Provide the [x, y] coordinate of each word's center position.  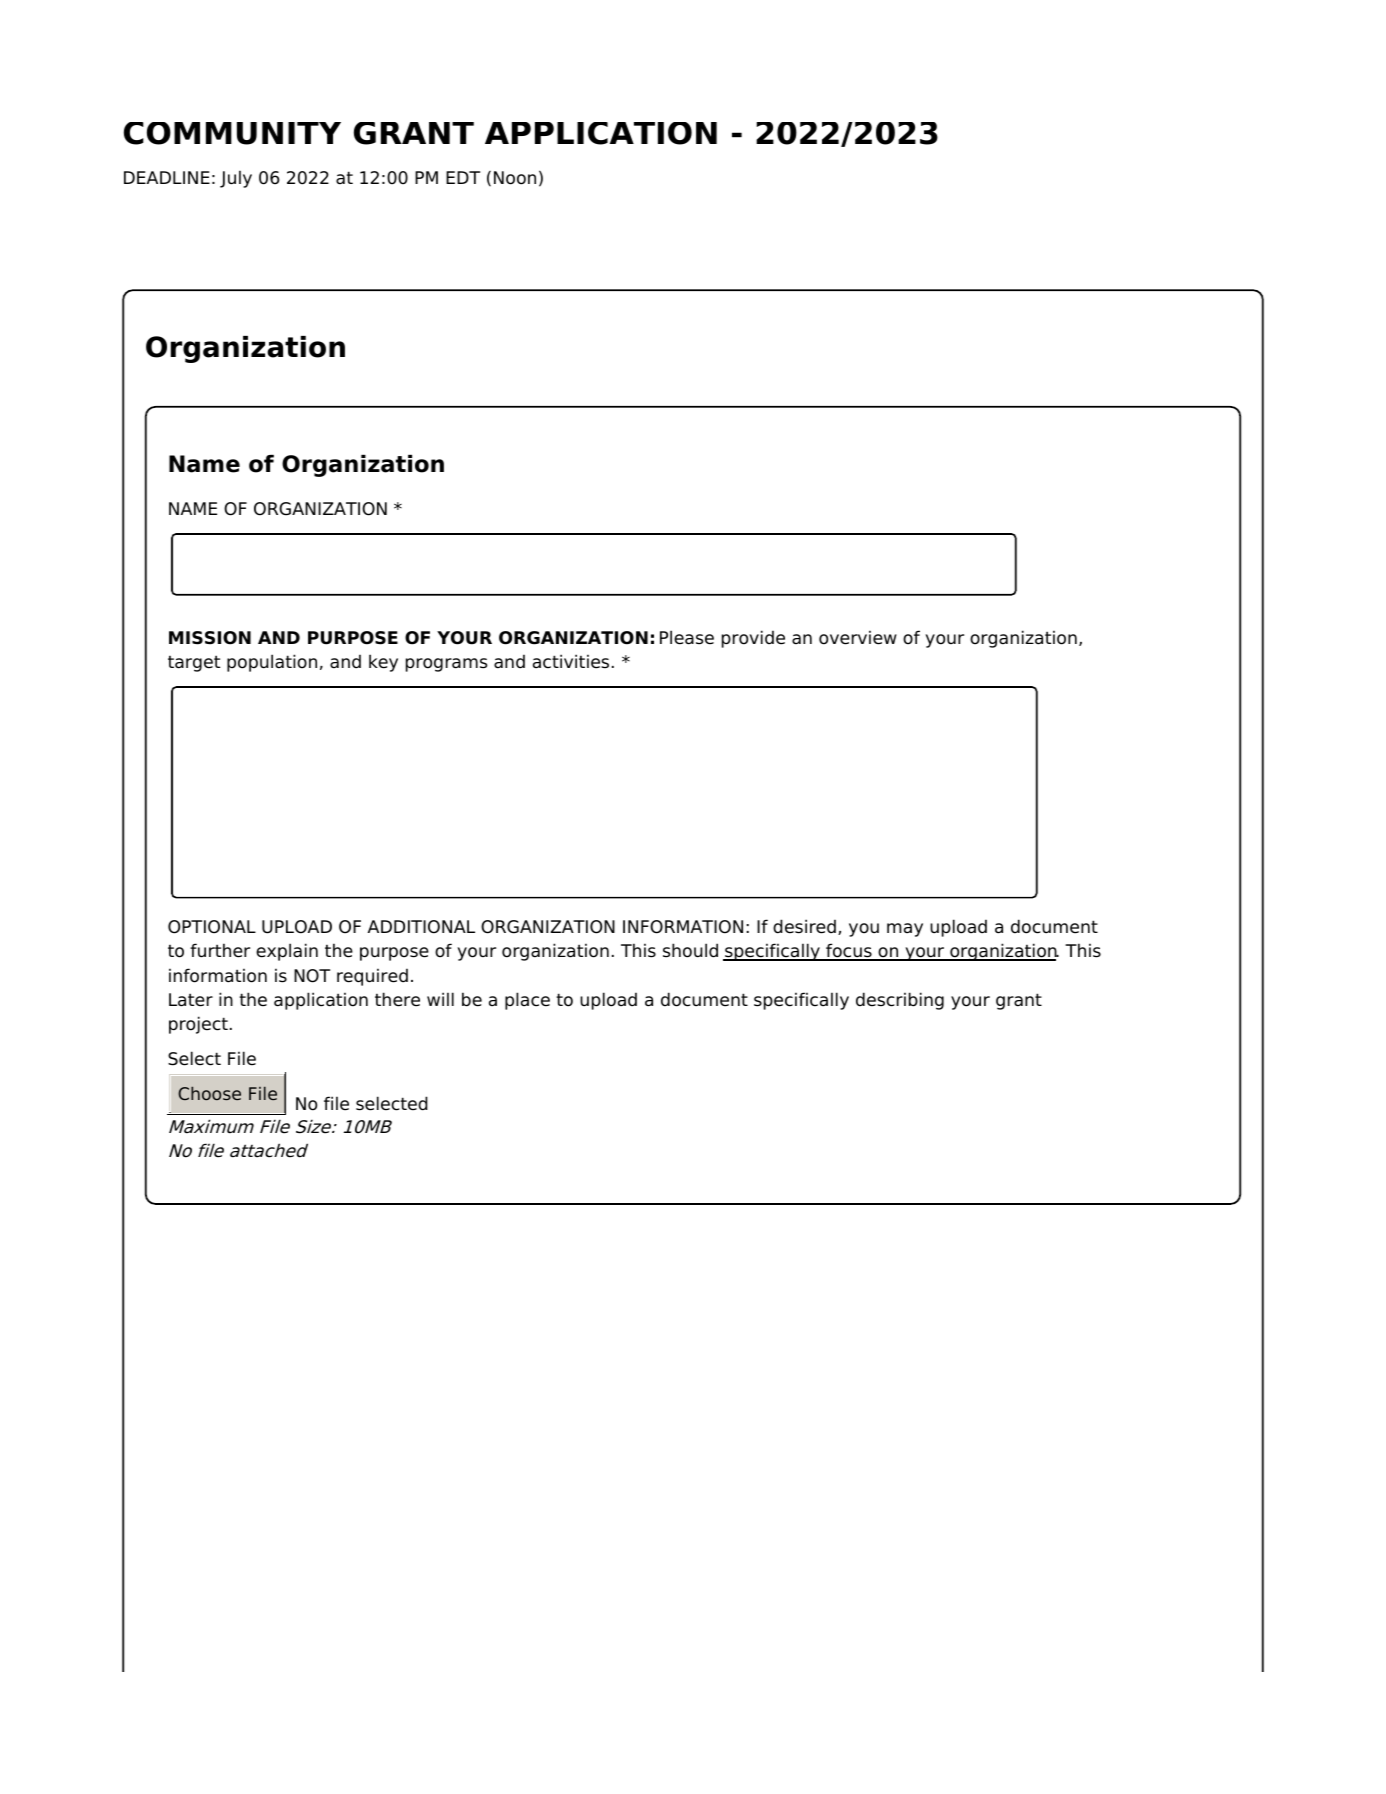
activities [571, 661]
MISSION [210, 638]
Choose [209, 1093]
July [236, 179]
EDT [463, 177]
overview [858, 637]
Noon [515, 178]
